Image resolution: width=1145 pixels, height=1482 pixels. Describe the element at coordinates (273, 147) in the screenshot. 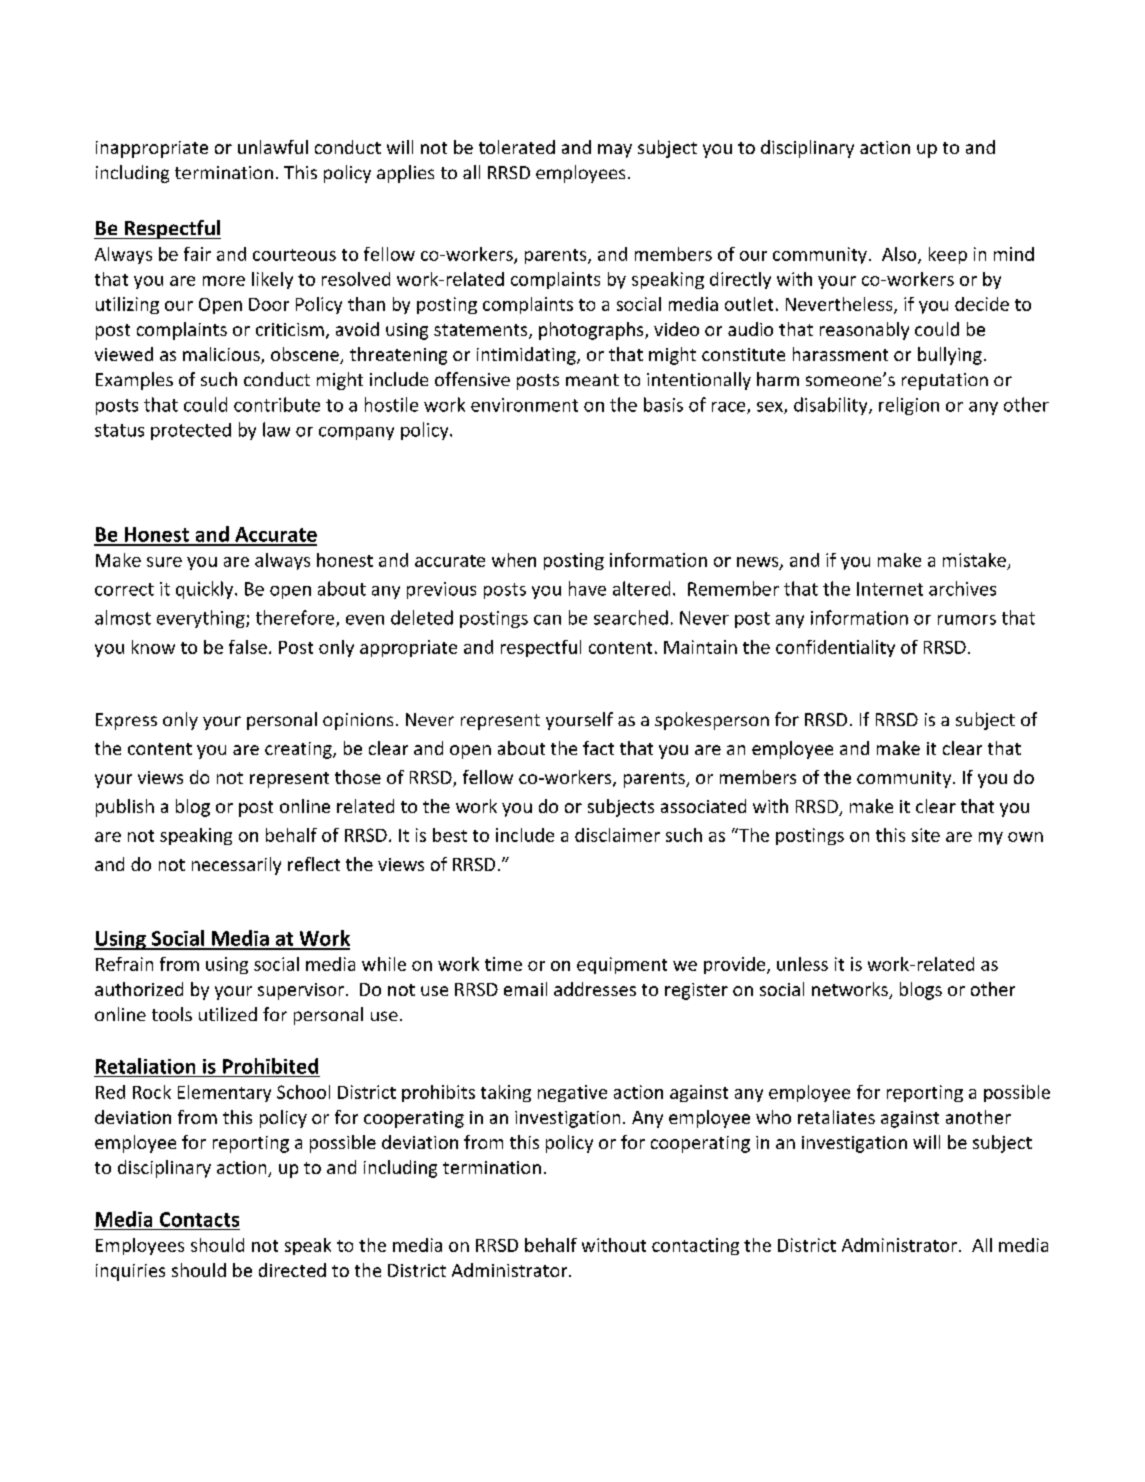

I see `unlawful` at that location.
